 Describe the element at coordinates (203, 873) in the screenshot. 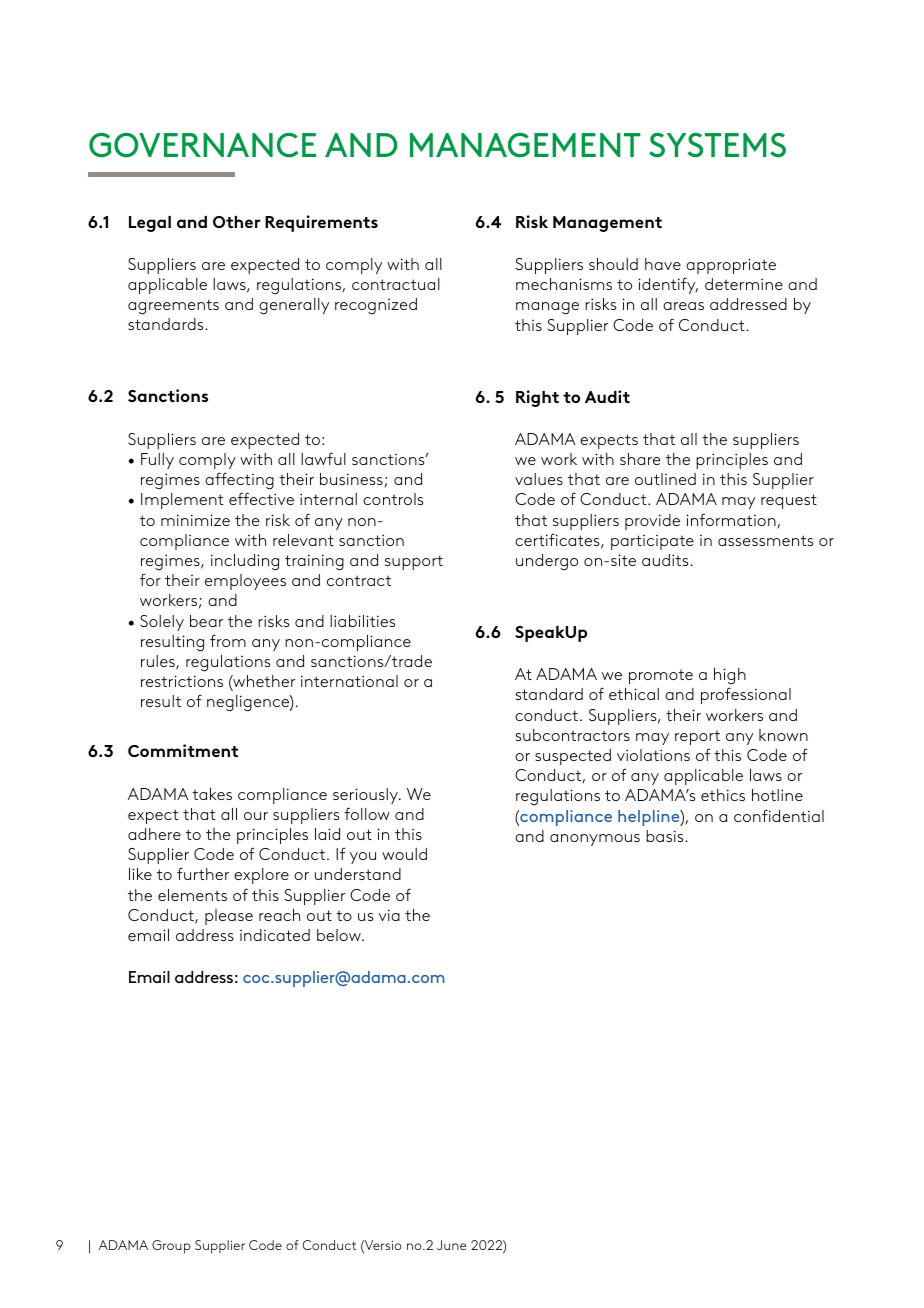

I see `further` at that location.
